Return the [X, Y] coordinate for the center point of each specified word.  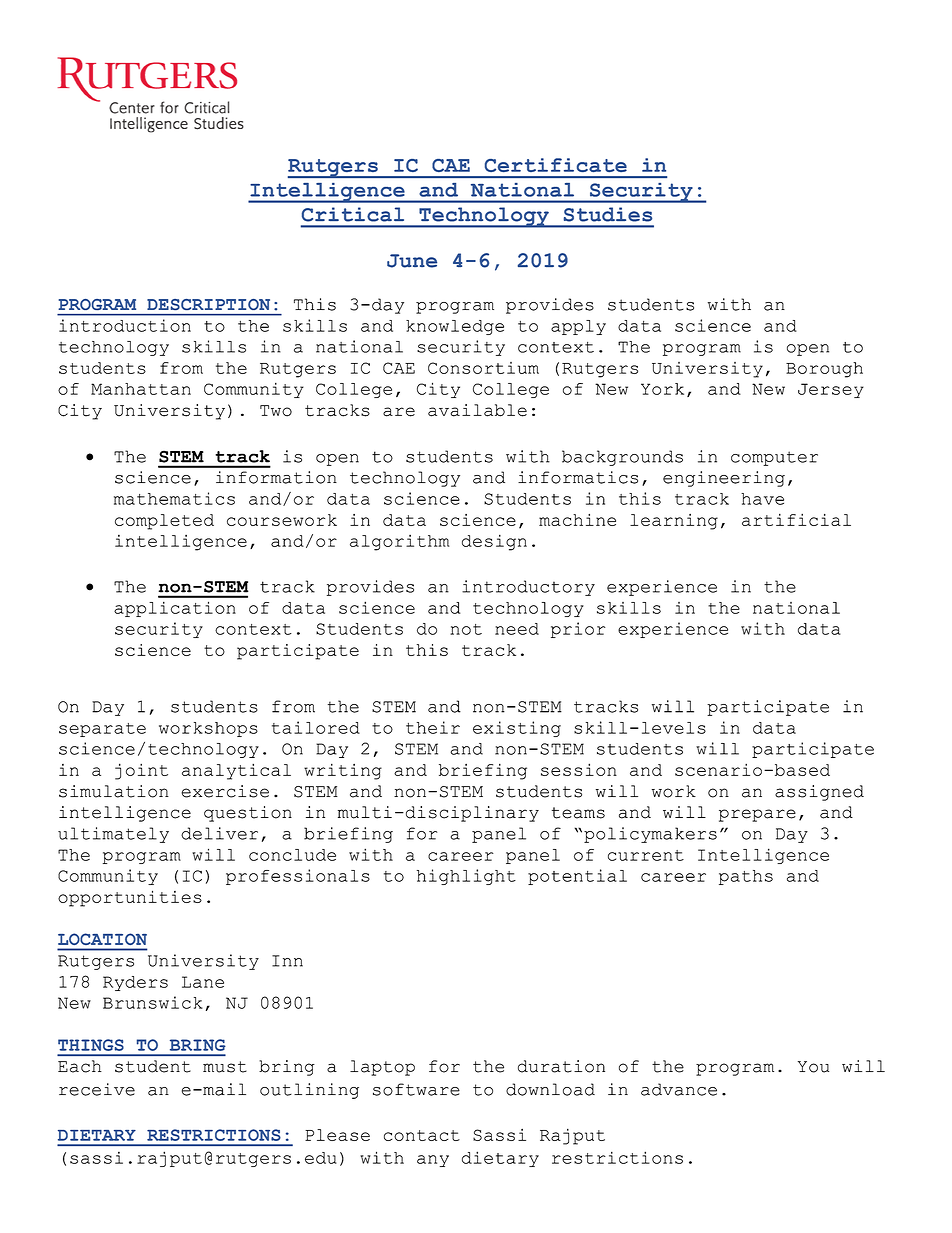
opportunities [130, 898]
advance [679, 1089]
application [175, 609]
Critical [353, 214]
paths [746, 877]
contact [422, 1135]
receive [97, 1089]
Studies [608, 214]
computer [774, 458]
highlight [466, 877]
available [477, 410]
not [466, 629]
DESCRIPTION [208, 304]
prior [578, 630]
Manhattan [141, 389]
